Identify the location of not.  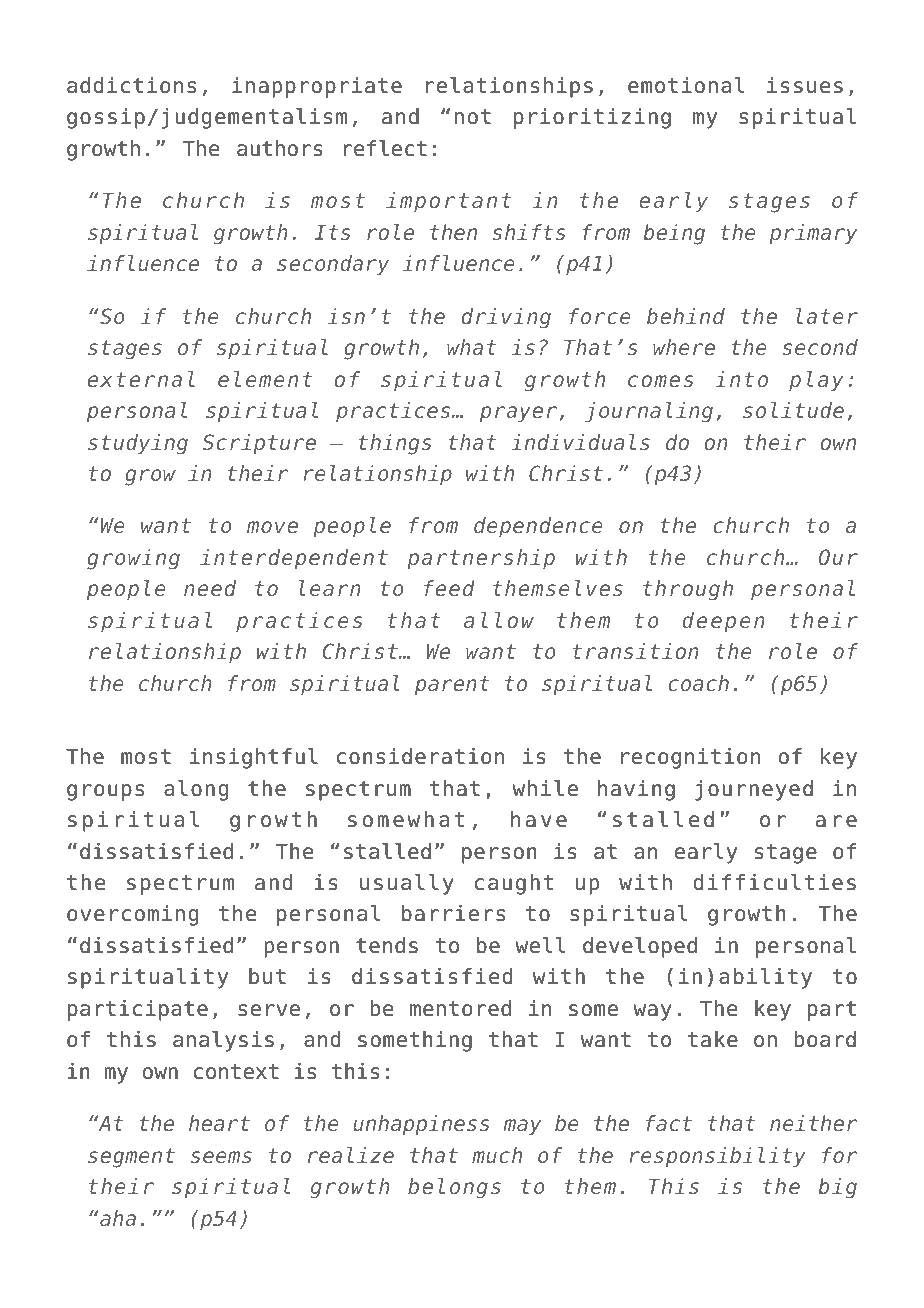
(473, 117).
